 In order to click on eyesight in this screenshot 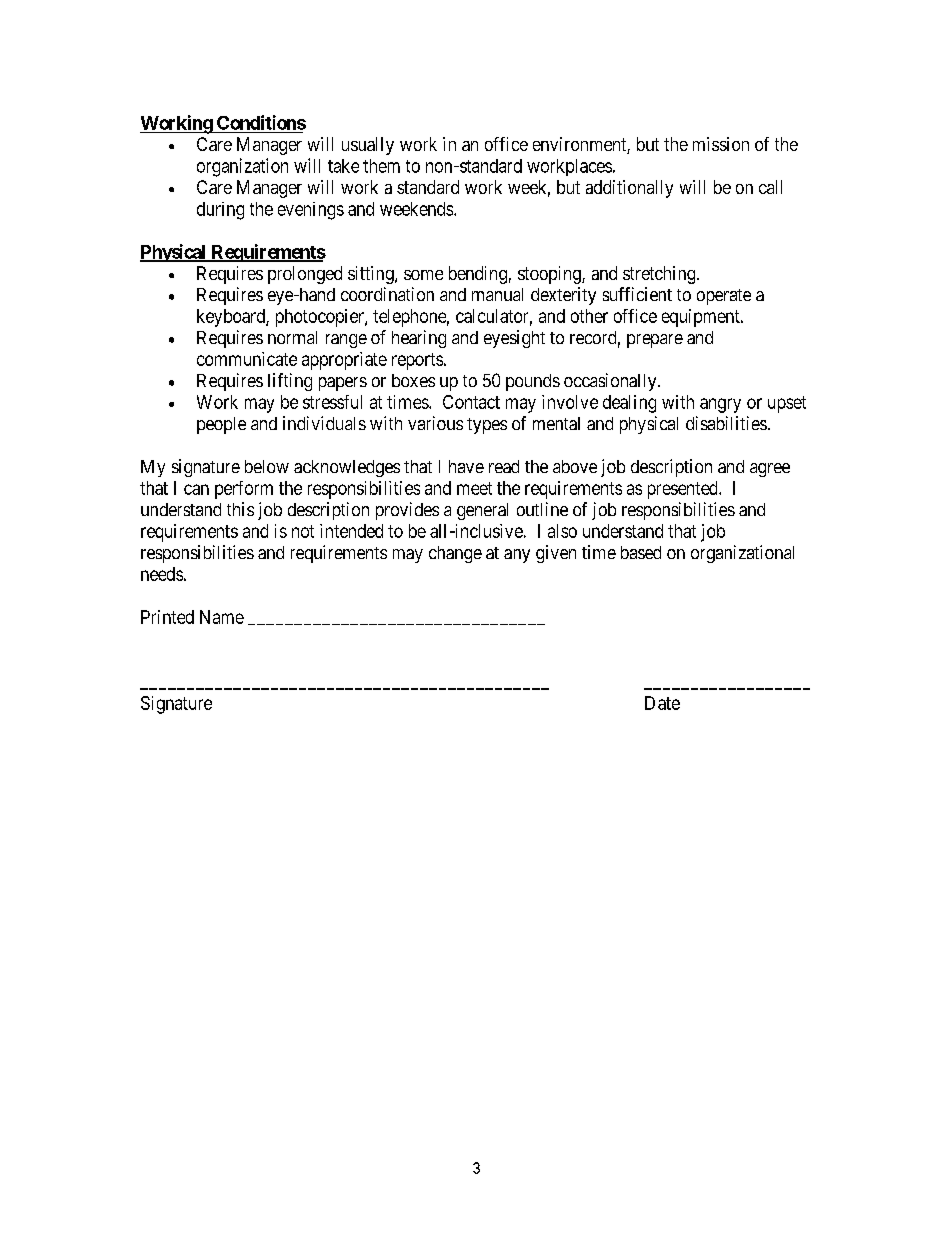, I will do `click(514, 339)`.
